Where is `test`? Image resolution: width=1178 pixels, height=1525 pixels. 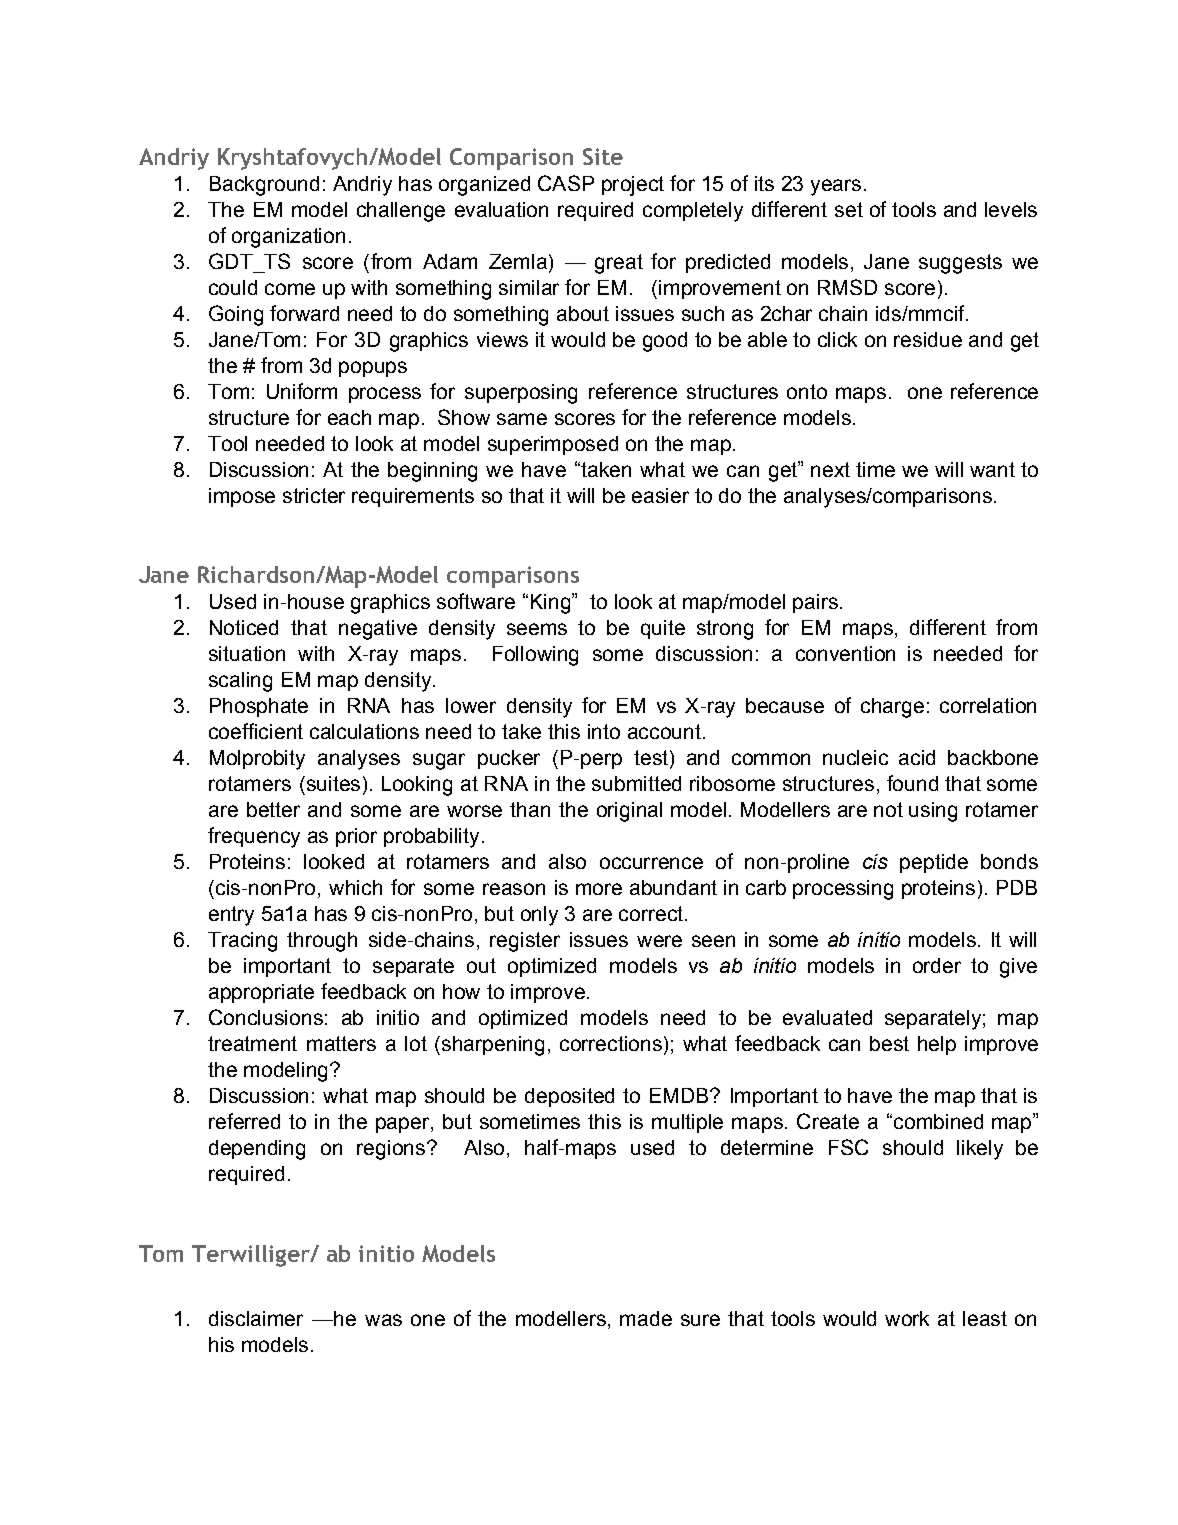
test is located at coordinates (652, 759).
